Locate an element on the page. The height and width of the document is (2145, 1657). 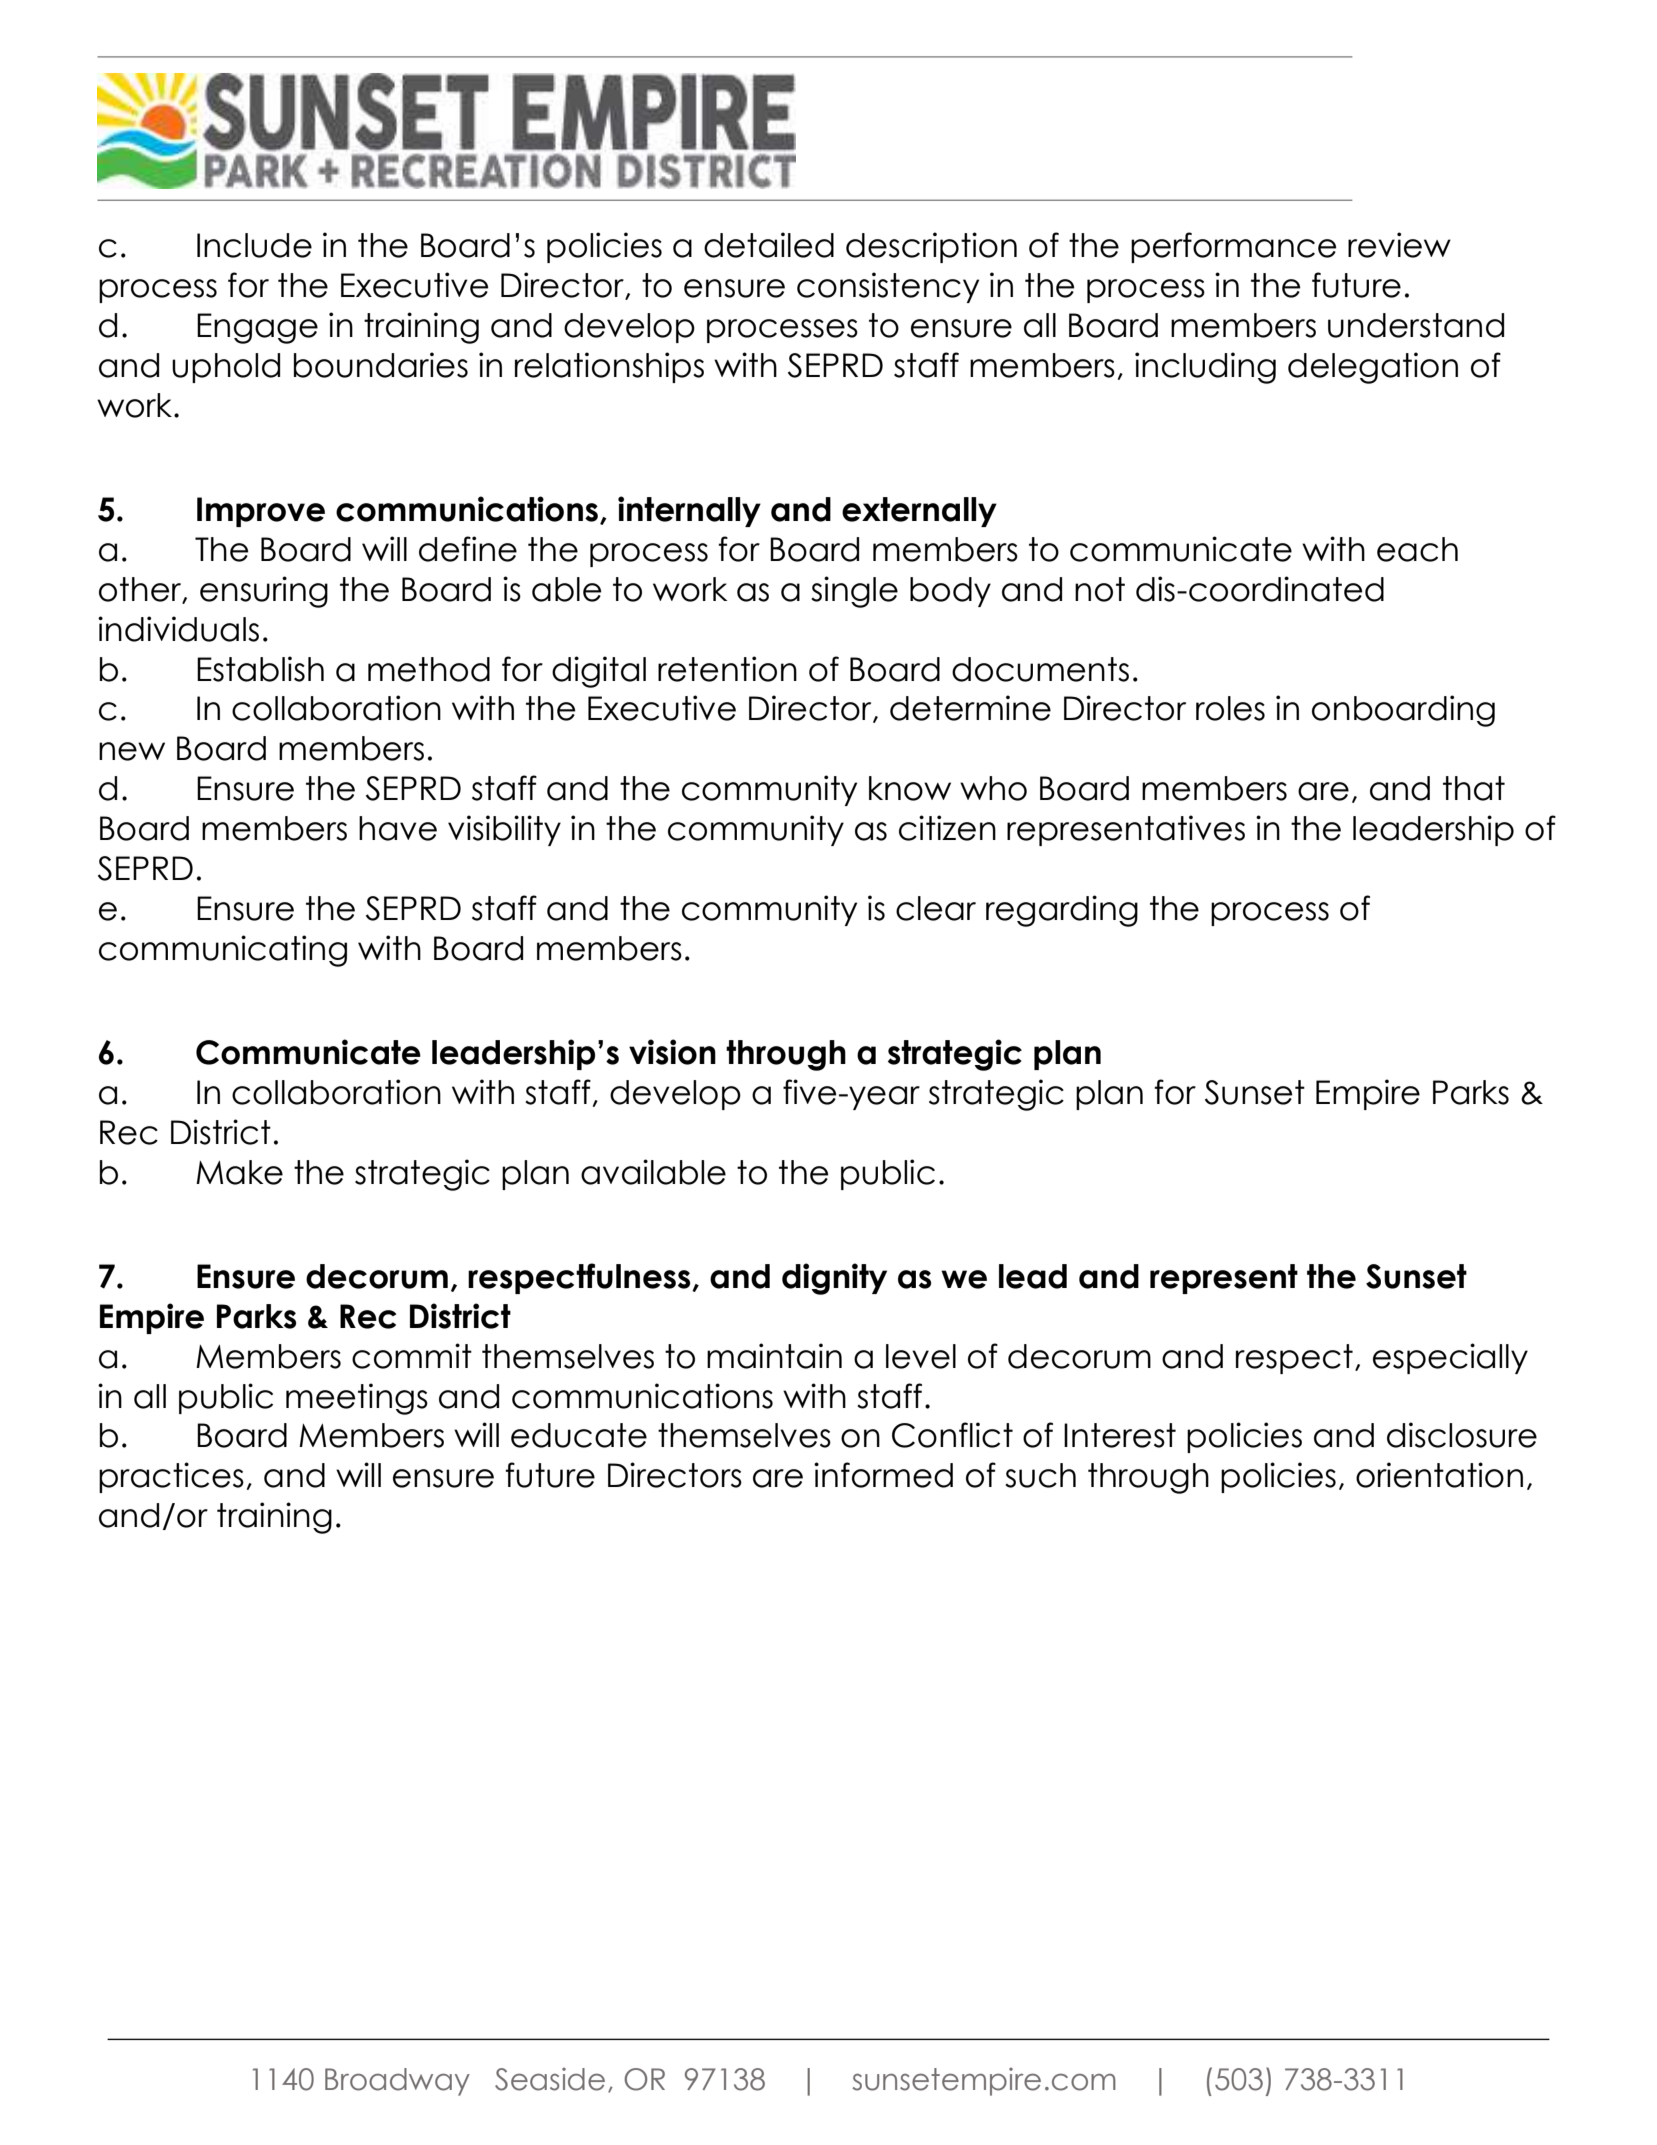
dignity is located at coordinates (834, 1279).
